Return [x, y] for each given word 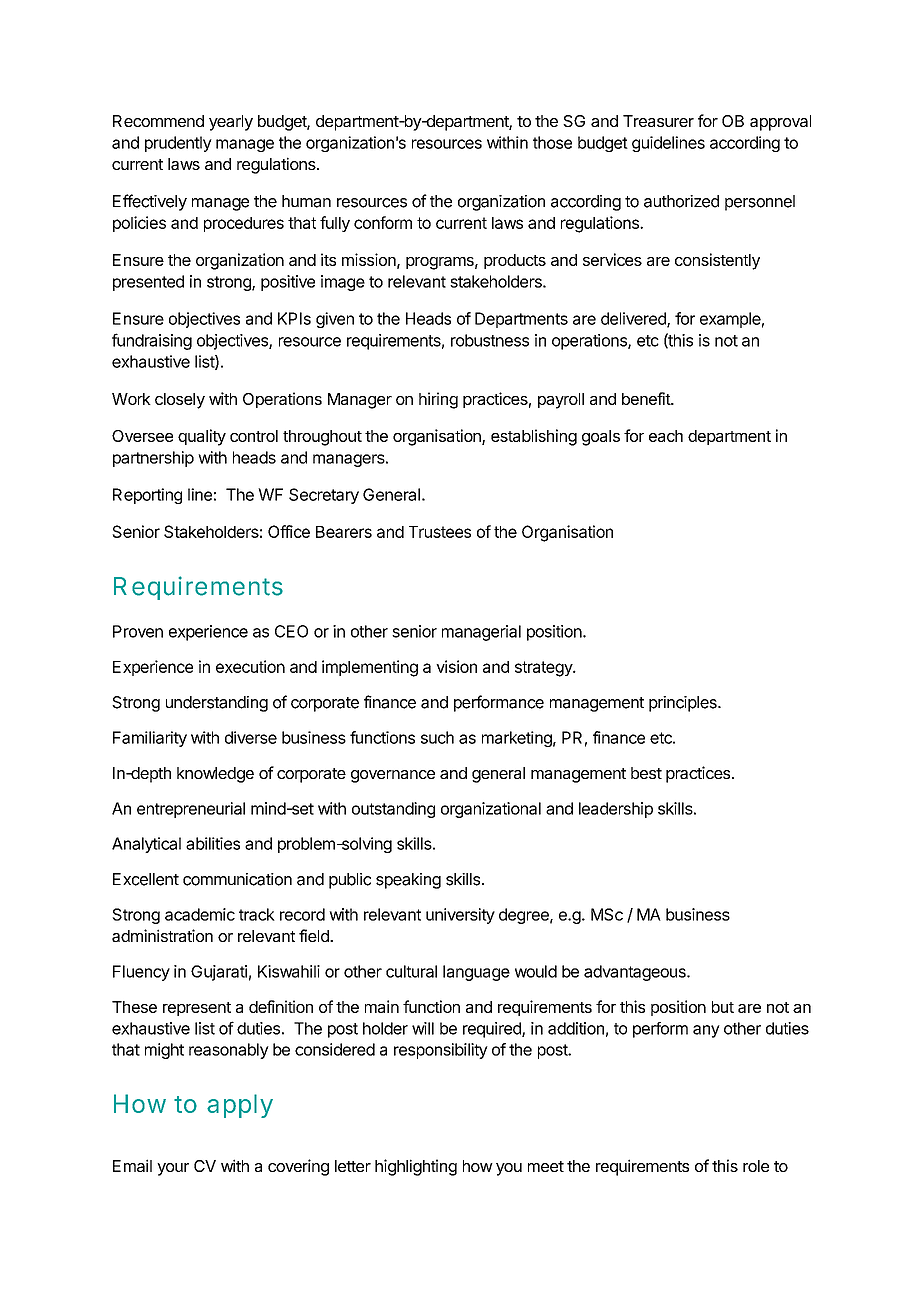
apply [240, 1106]
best [646, 773]
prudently [178, 144]
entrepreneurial [191, 810]
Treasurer [658, 121]
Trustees [440, 532]
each [666, 436]
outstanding [393, 810]
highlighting [416, 1167]
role [756, 1166]
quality [202, 437]
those [552, 142]
